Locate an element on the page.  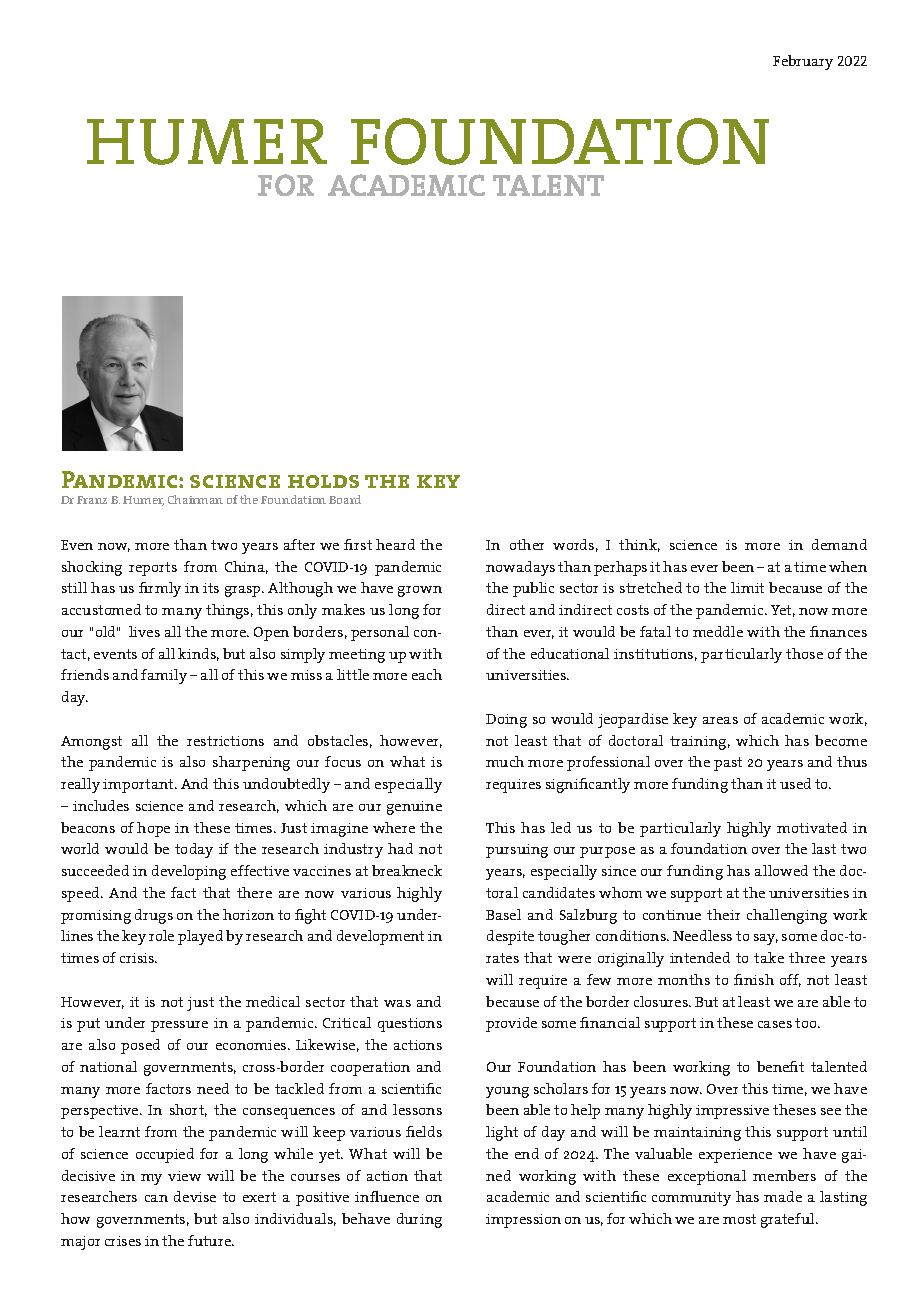
was is located at coordinates (397, 1003).
